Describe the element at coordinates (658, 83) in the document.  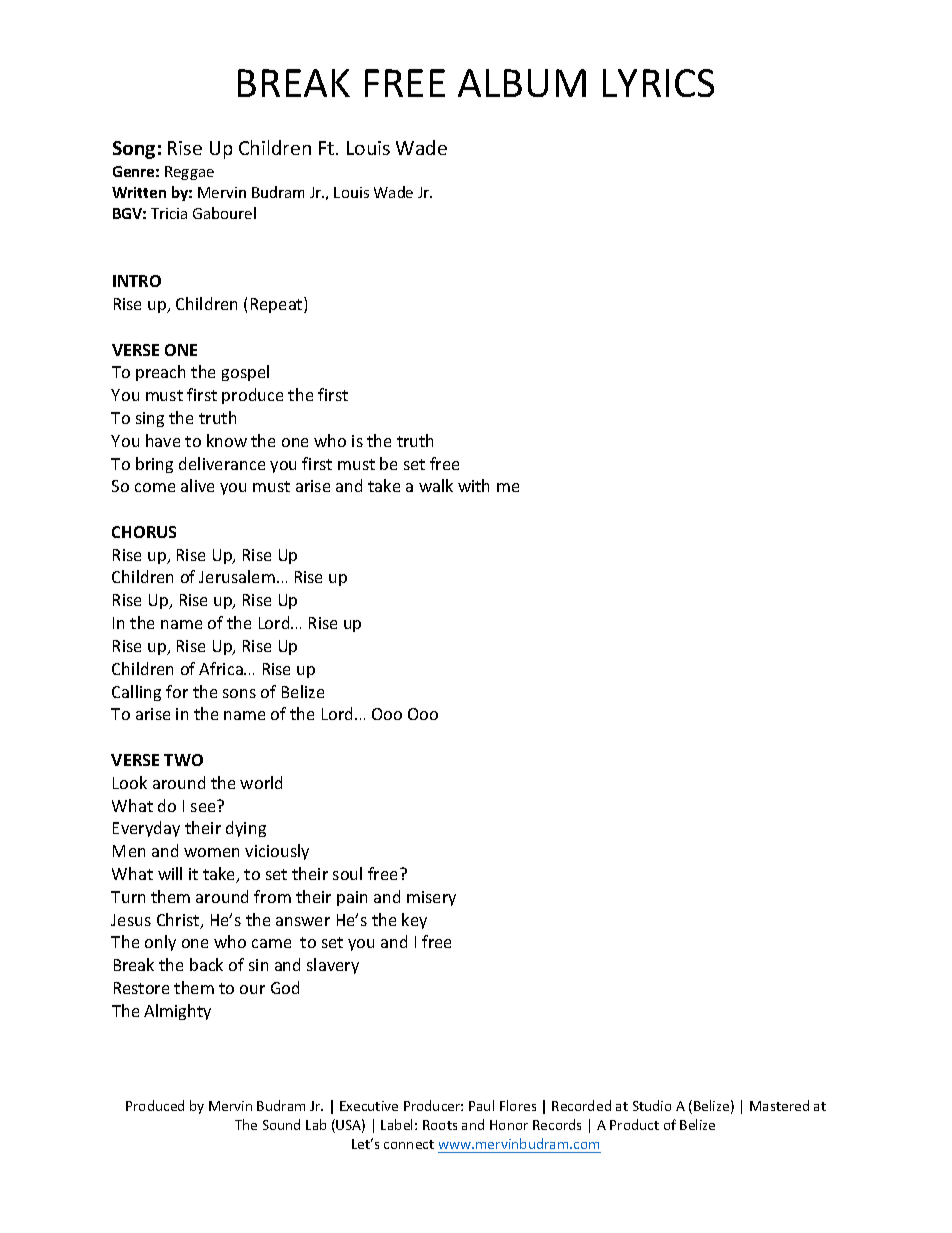
I see `LYRICS` at that location.
